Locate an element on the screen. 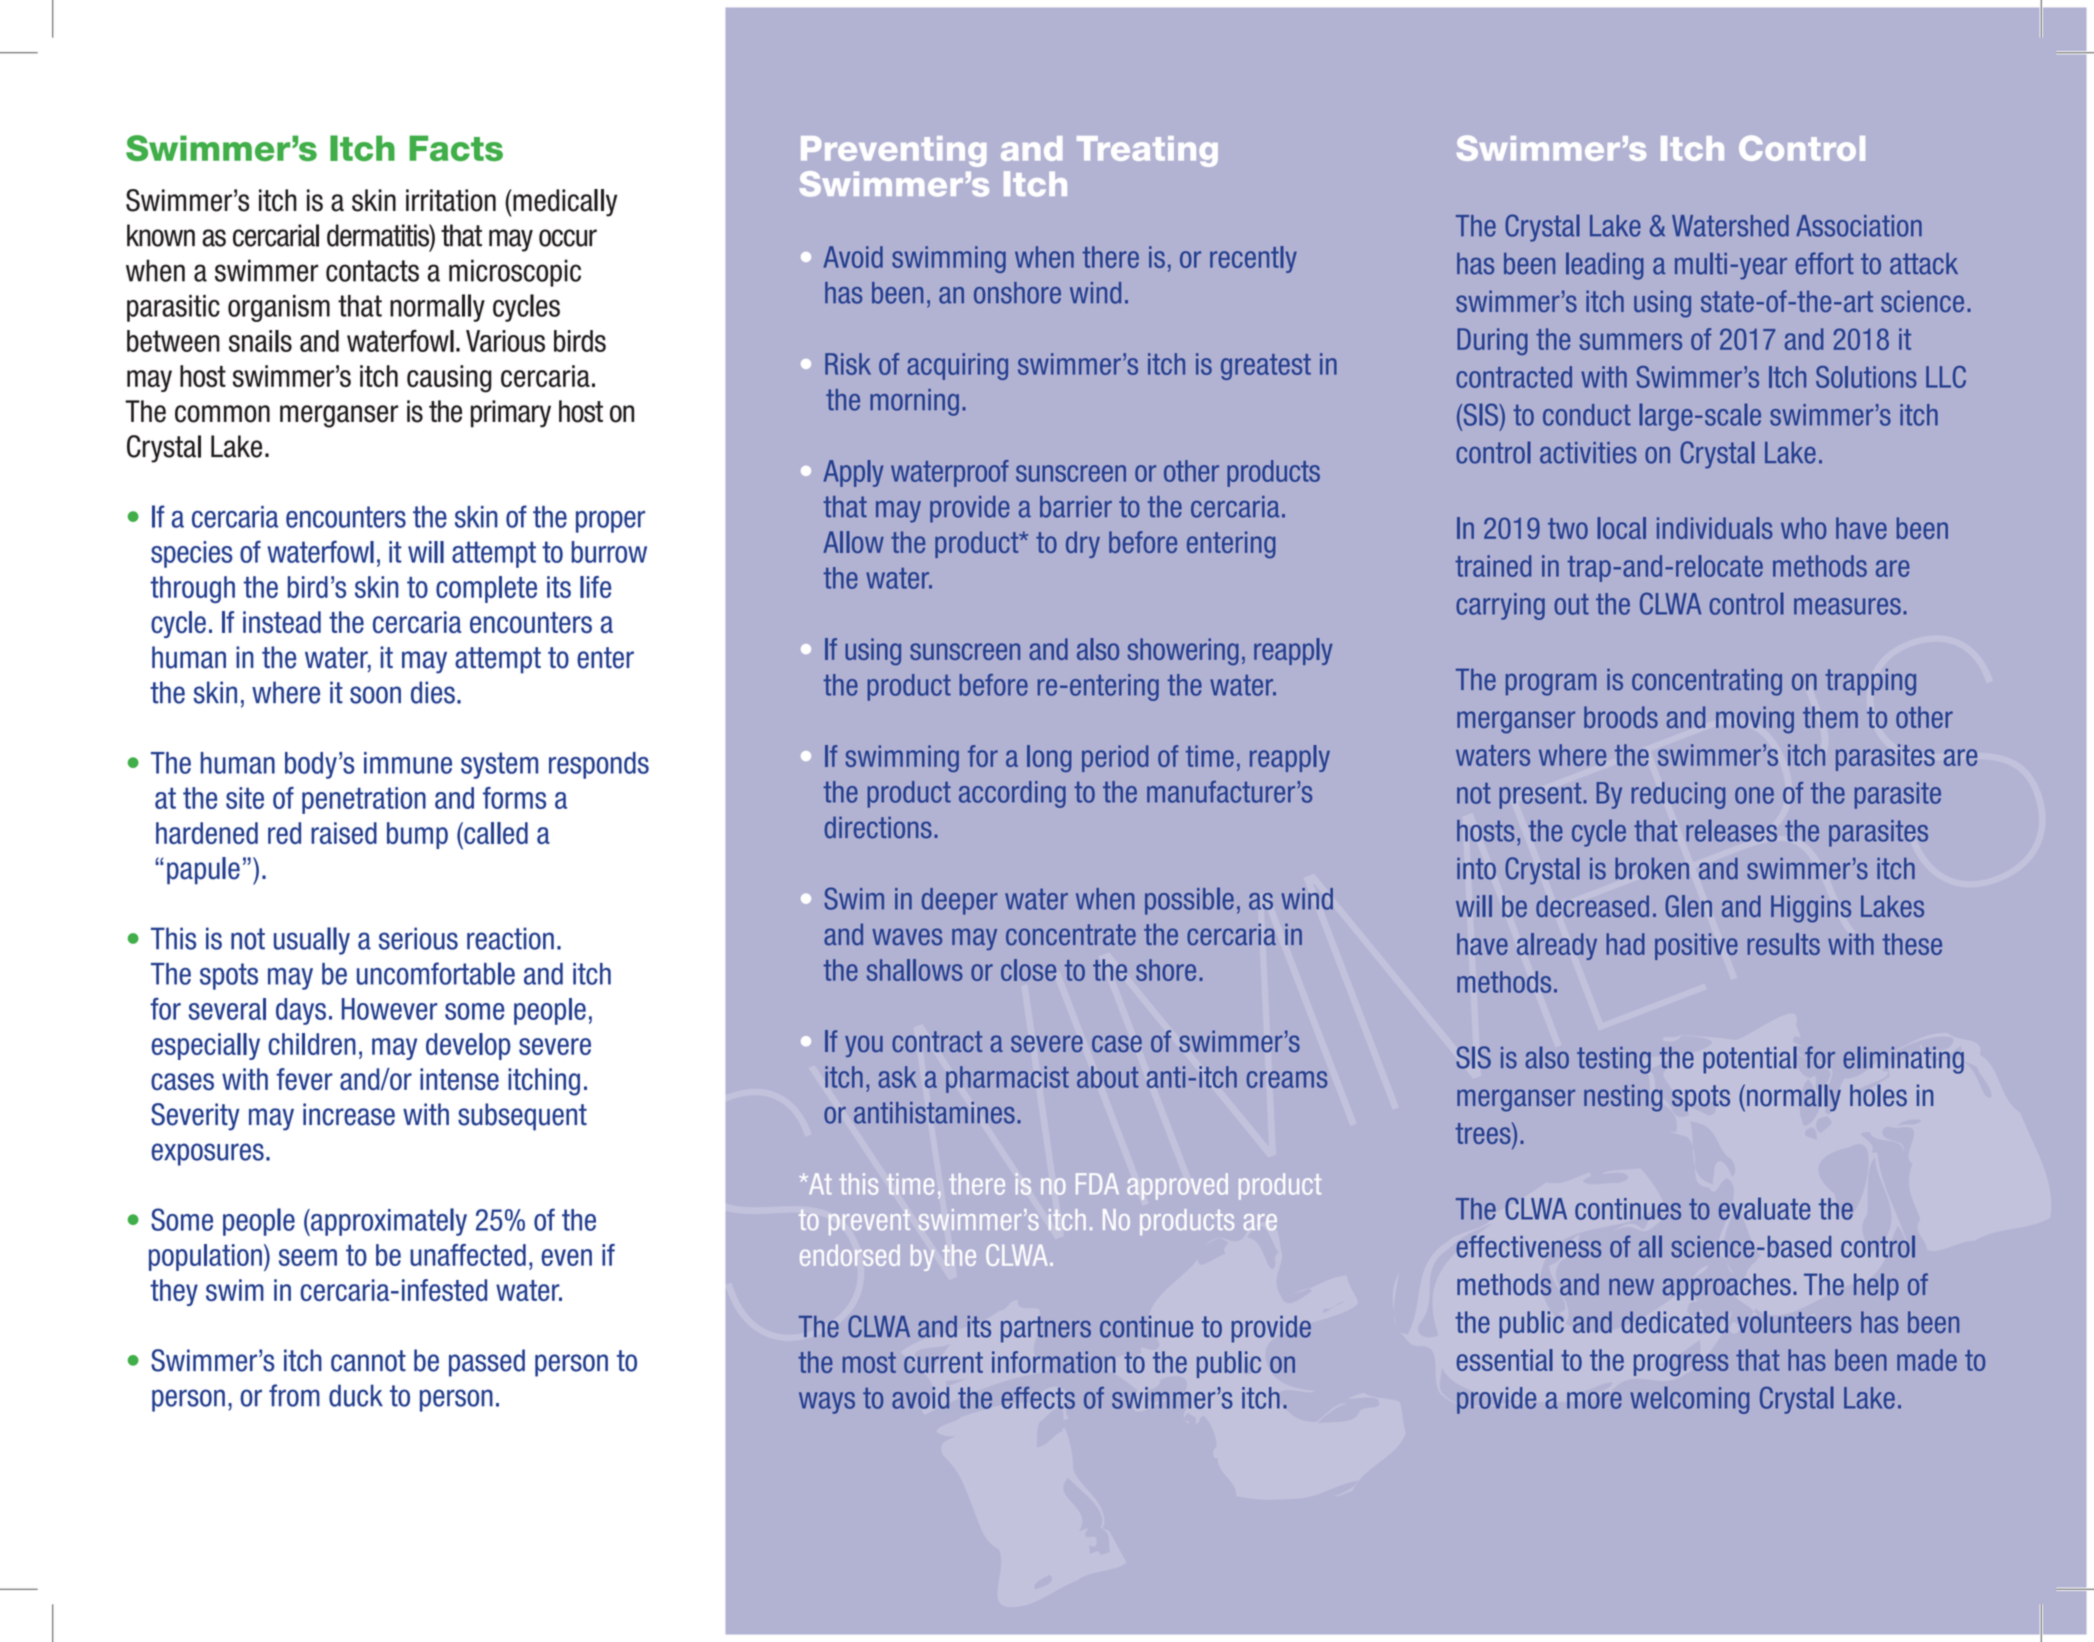 This screenshot has width=2094, height=1642. primary is located at coordinates (511, 414).
